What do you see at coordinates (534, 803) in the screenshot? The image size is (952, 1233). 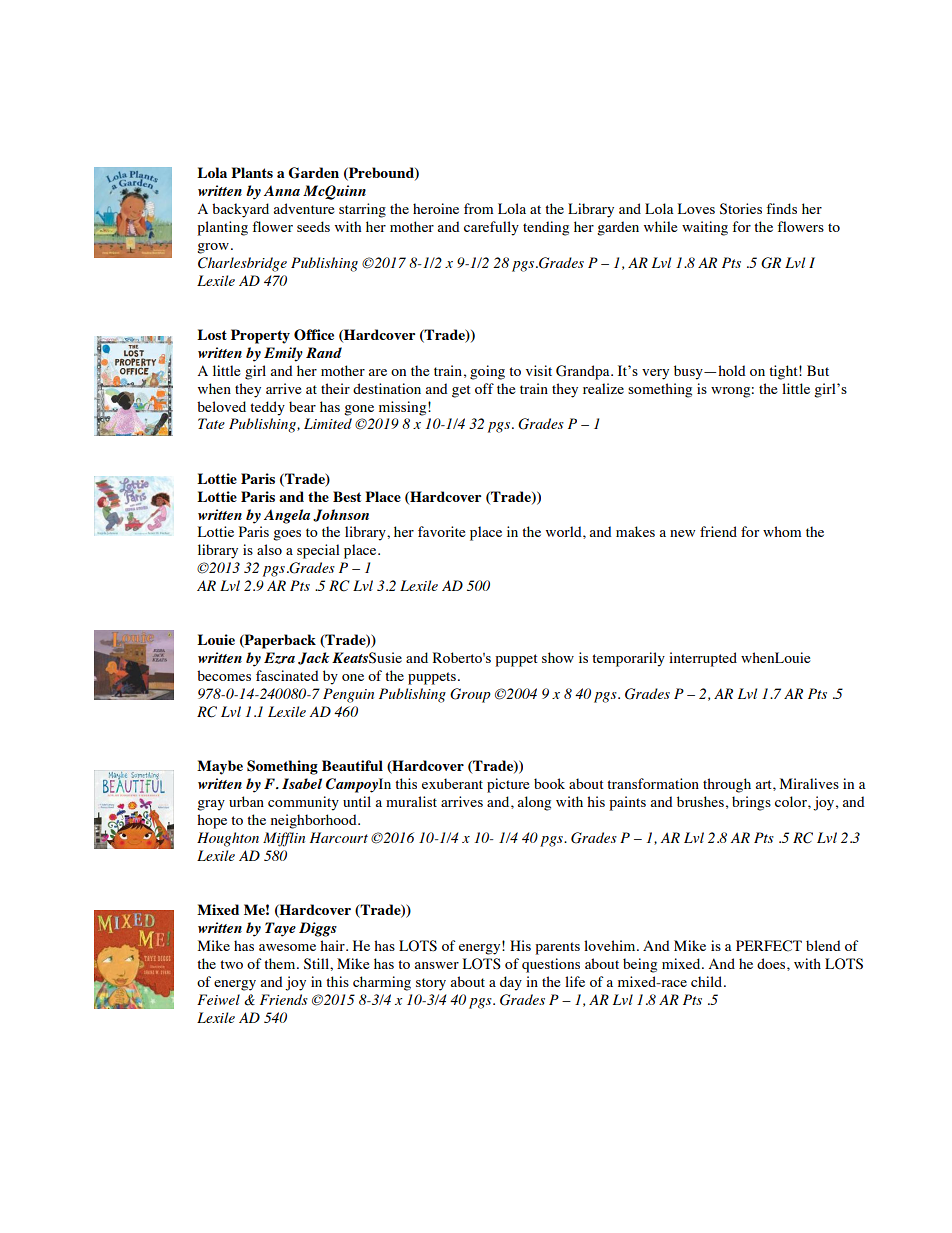 I see `along` at bounding box center [534, 803].
